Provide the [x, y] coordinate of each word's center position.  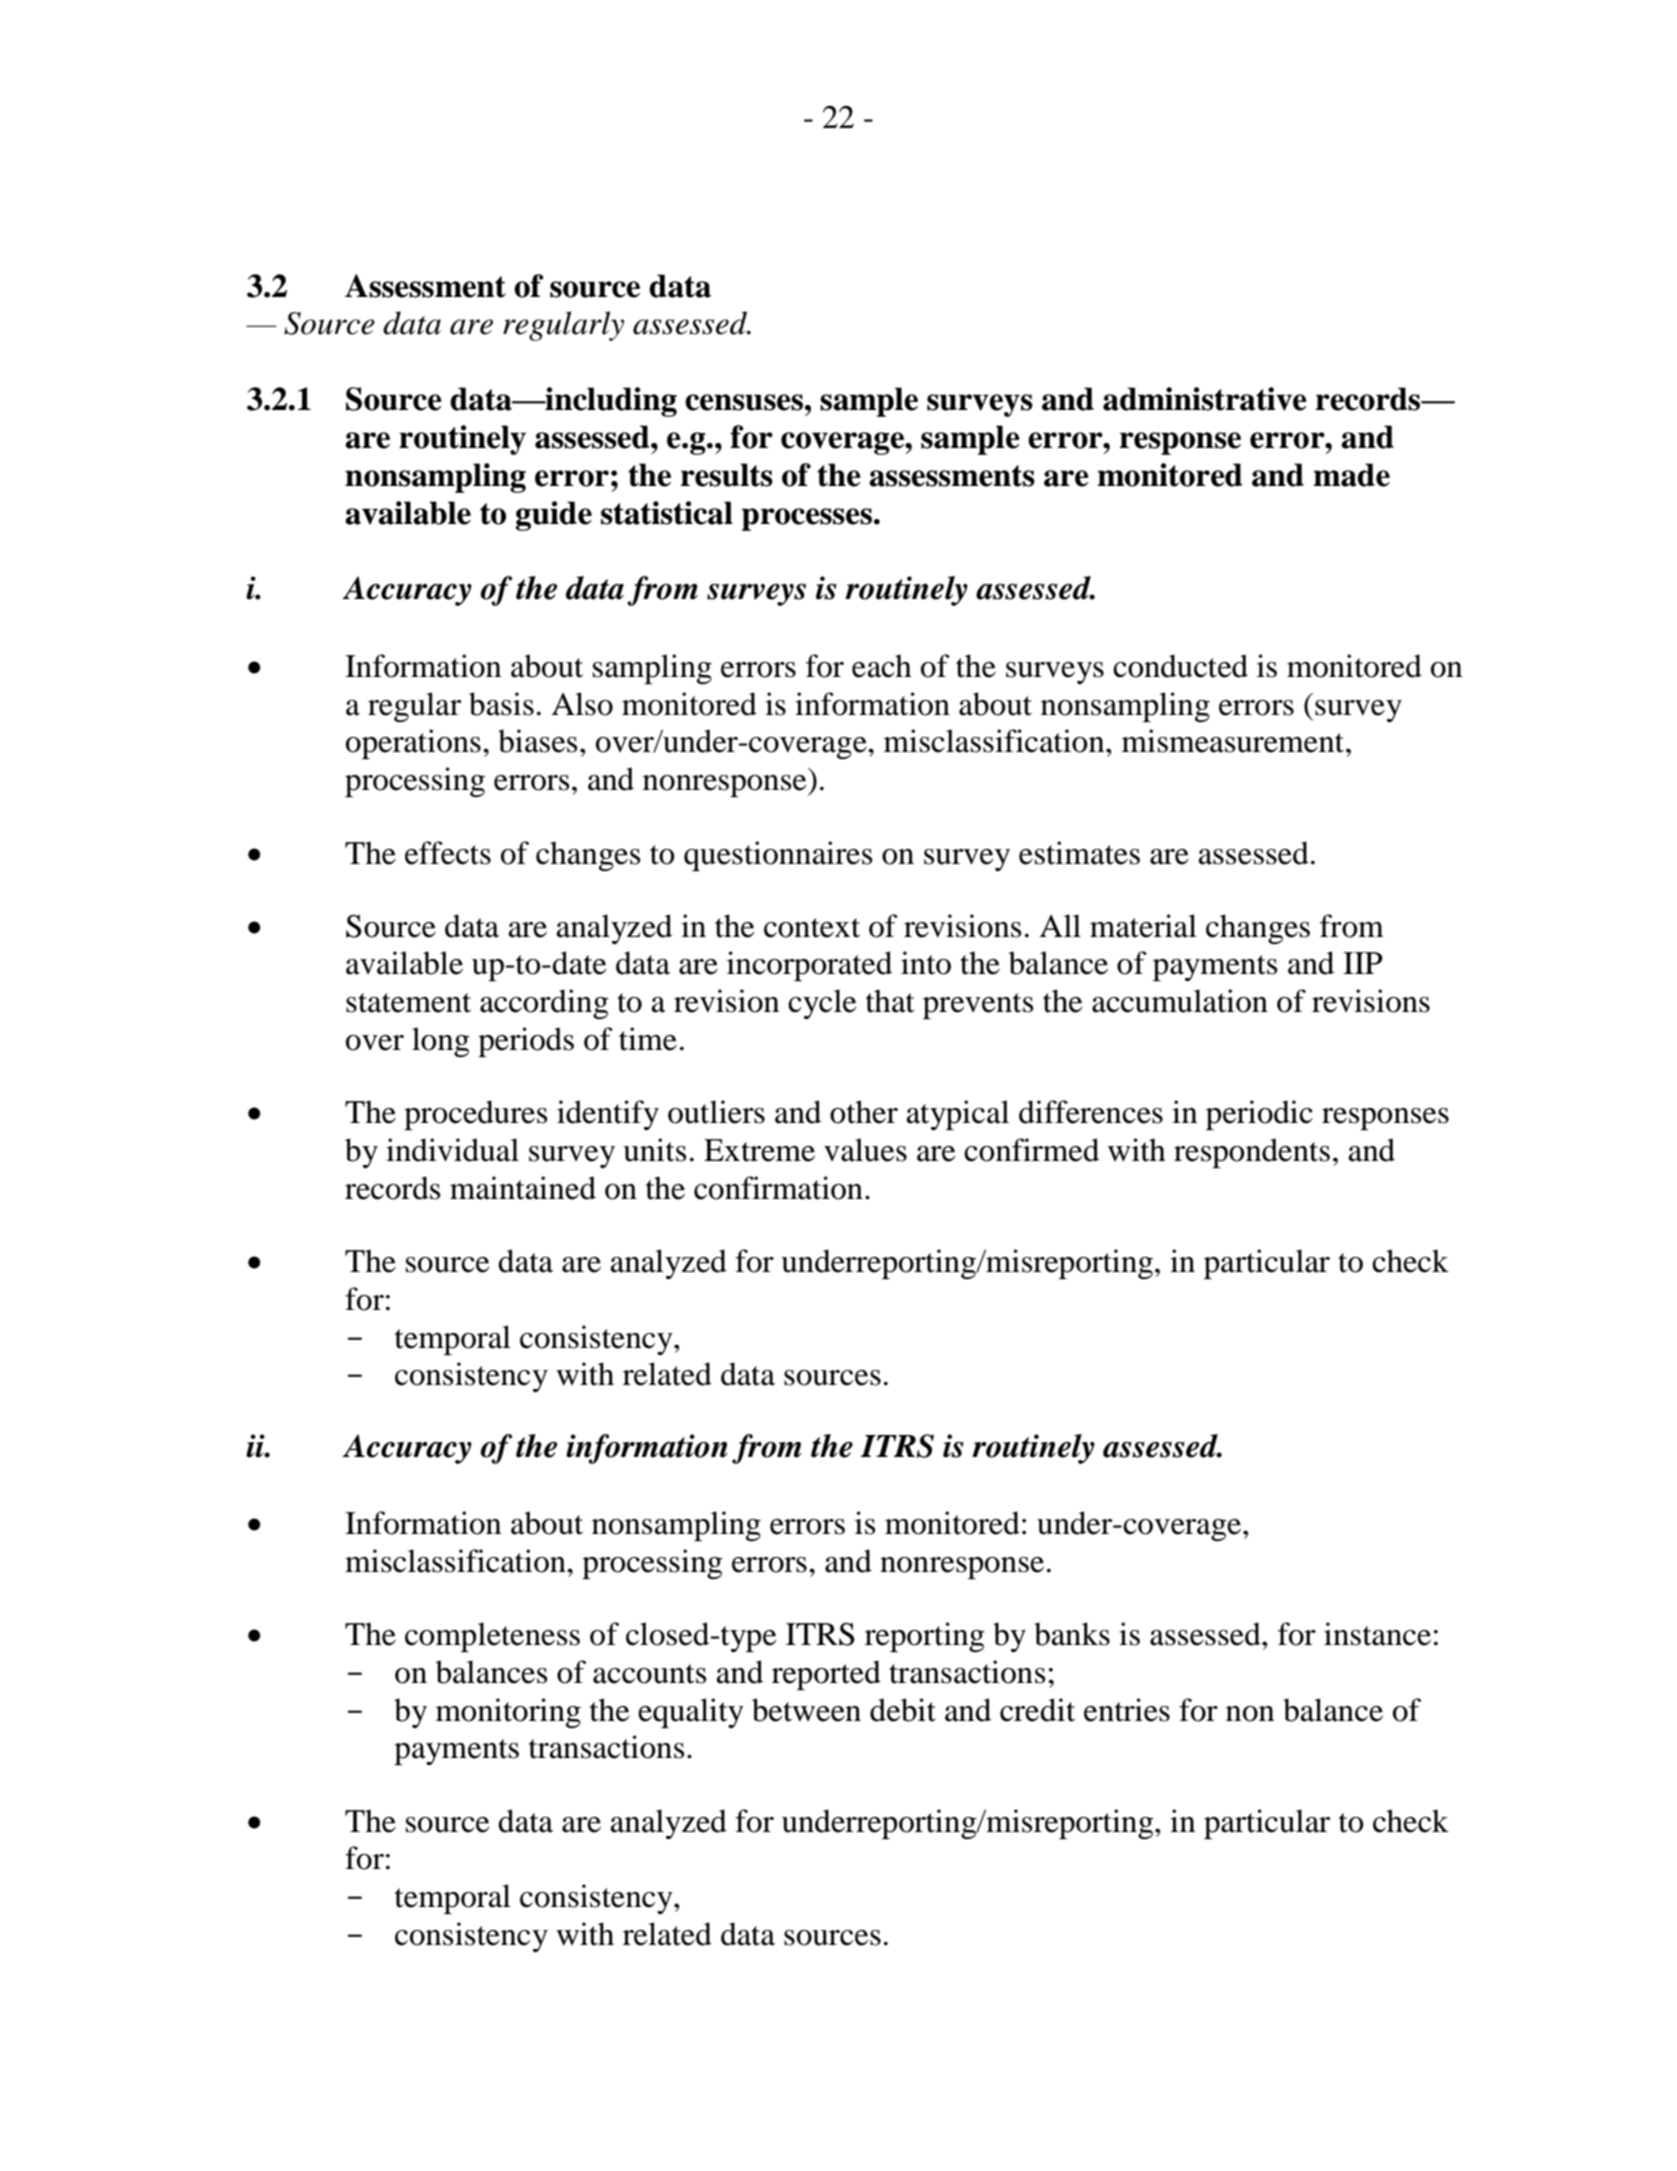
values [865, 1150]
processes [807, 519]
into [926, 963]
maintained [523, 1188]
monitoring [508, 1713]
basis [501, 704]
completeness [492, 1637]
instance [1377, 1634]
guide [554, 516]
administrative [1205, 399]
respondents [1252, 1153]
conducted [1180, 666]
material [1143, 926]
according [544, 1004]
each [882, 666]
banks [1072, 1634]
